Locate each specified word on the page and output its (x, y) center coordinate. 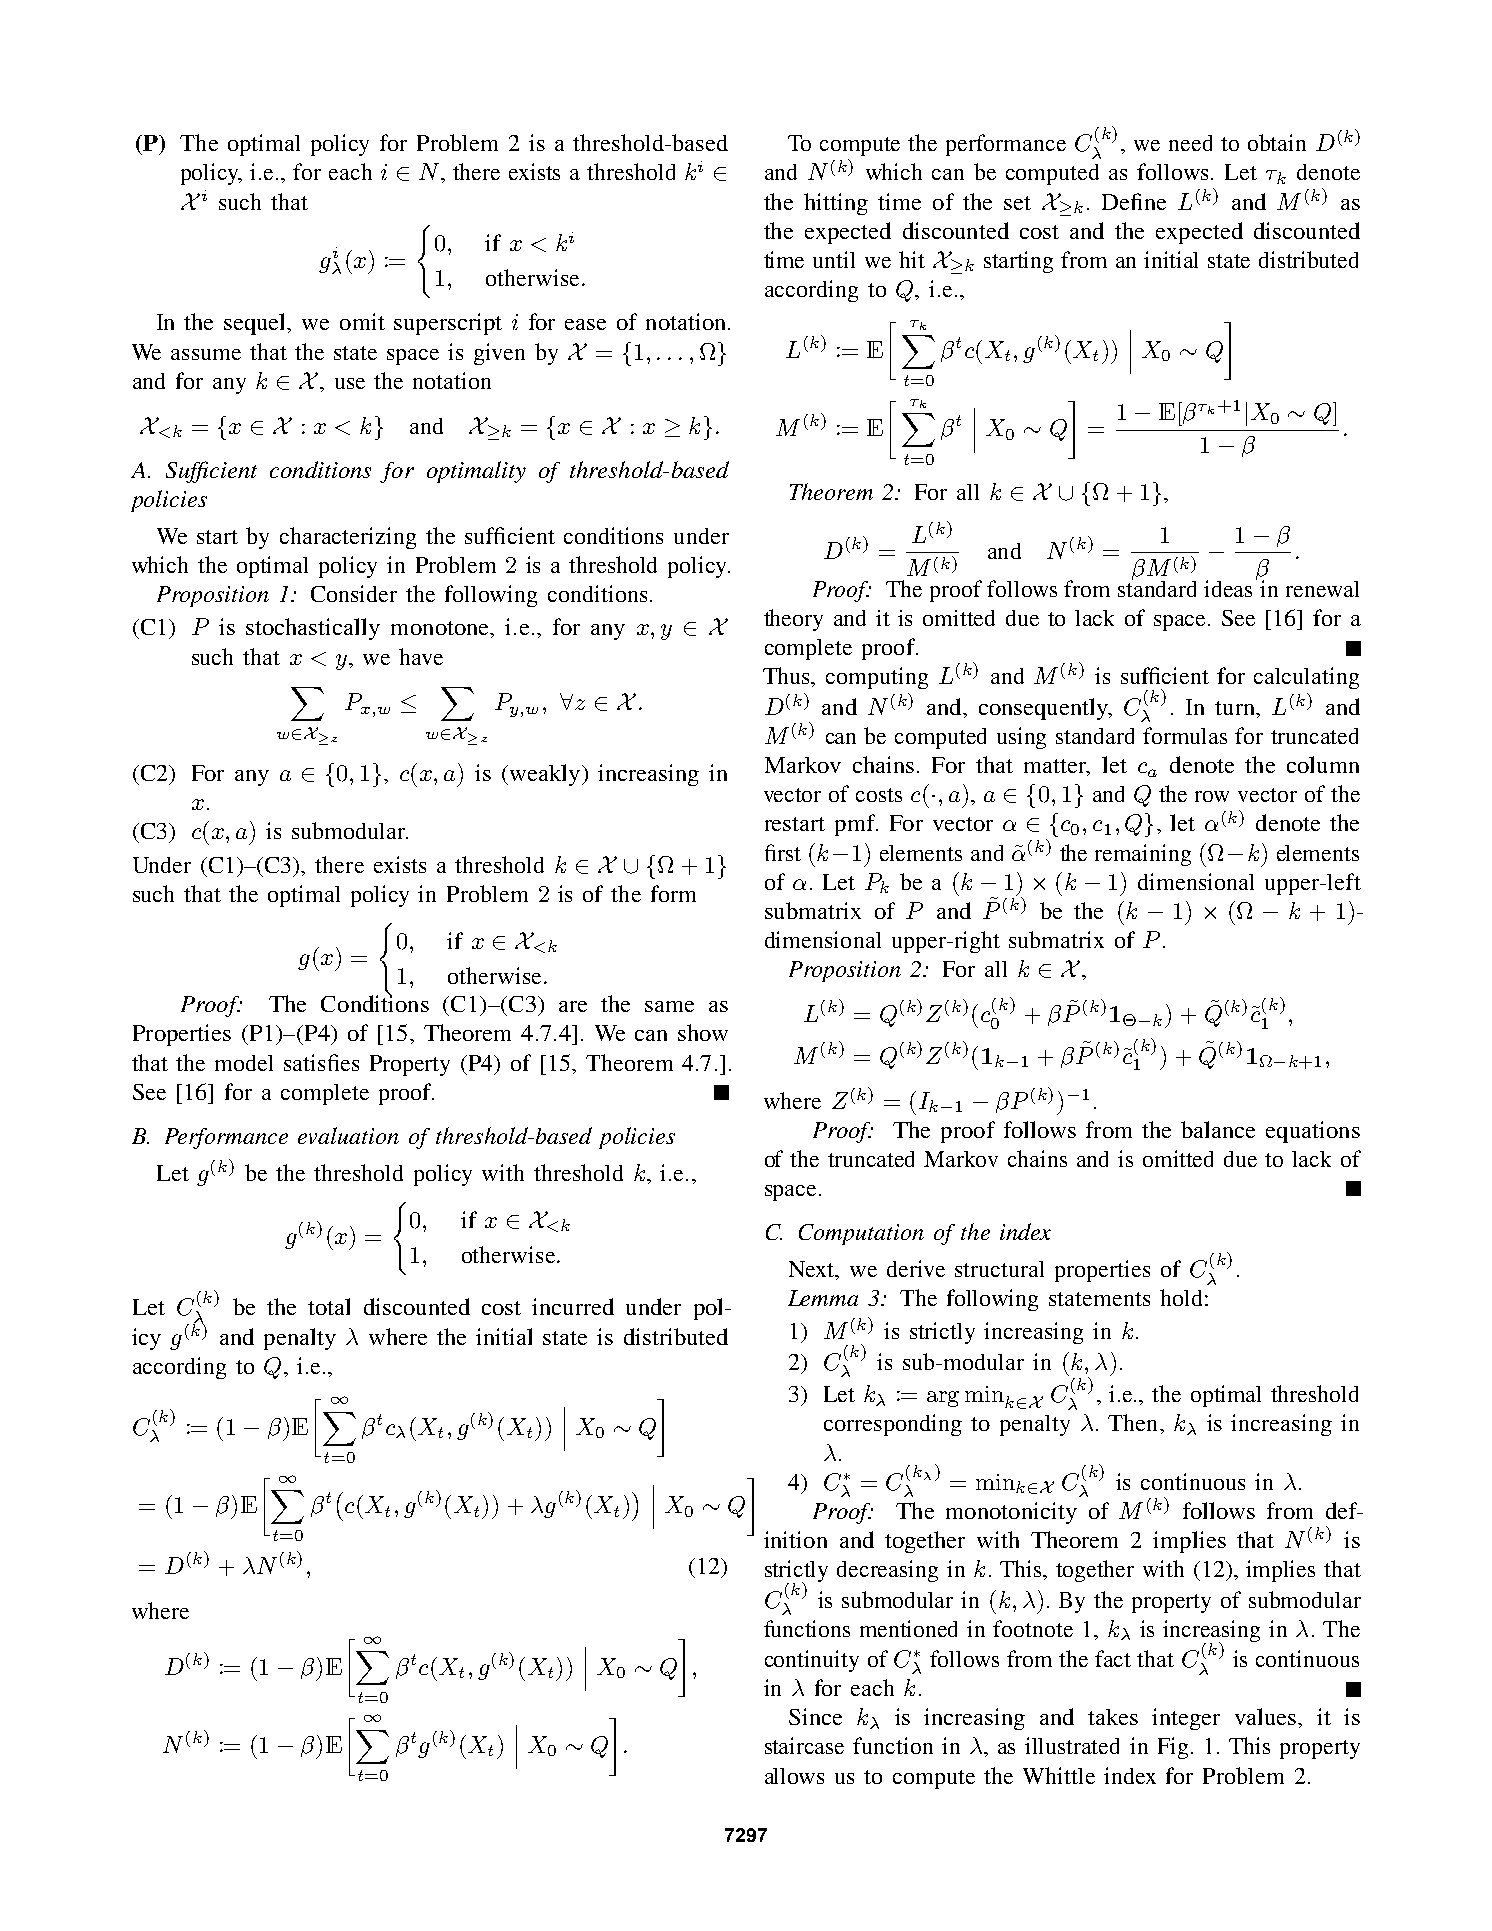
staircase (804, 1745)
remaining (1143, 855)
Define (1134, 201)
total (329, 1306)
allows (794, 1776)
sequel (256, 324)
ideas (1228, 588)
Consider (354, 593)
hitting (836, 204)
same (669, 1006)
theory (793, 620)
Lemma (823, 1298)
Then (1134, 1422)
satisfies (321, 1062)
